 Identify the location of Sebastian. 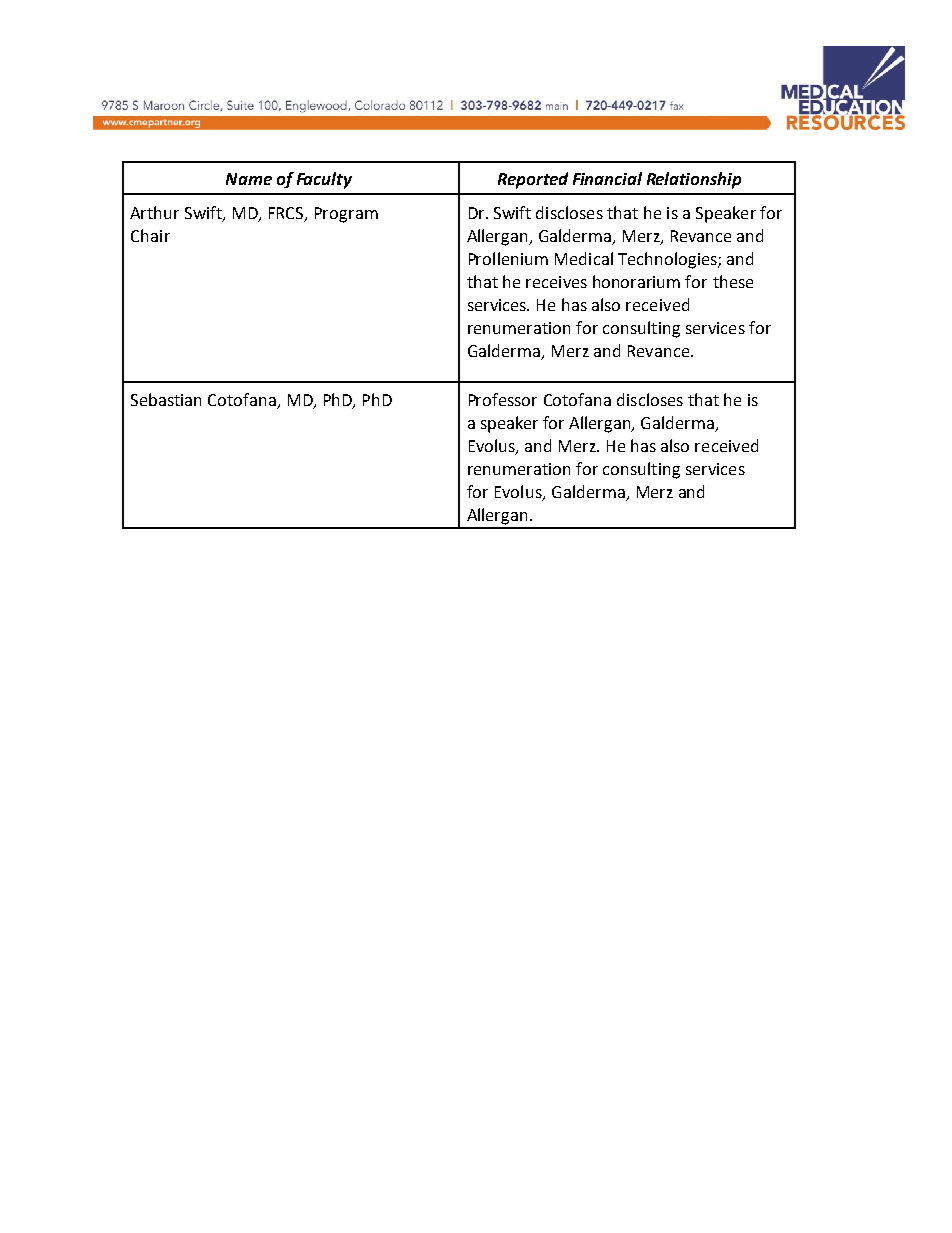
(166, 399).
